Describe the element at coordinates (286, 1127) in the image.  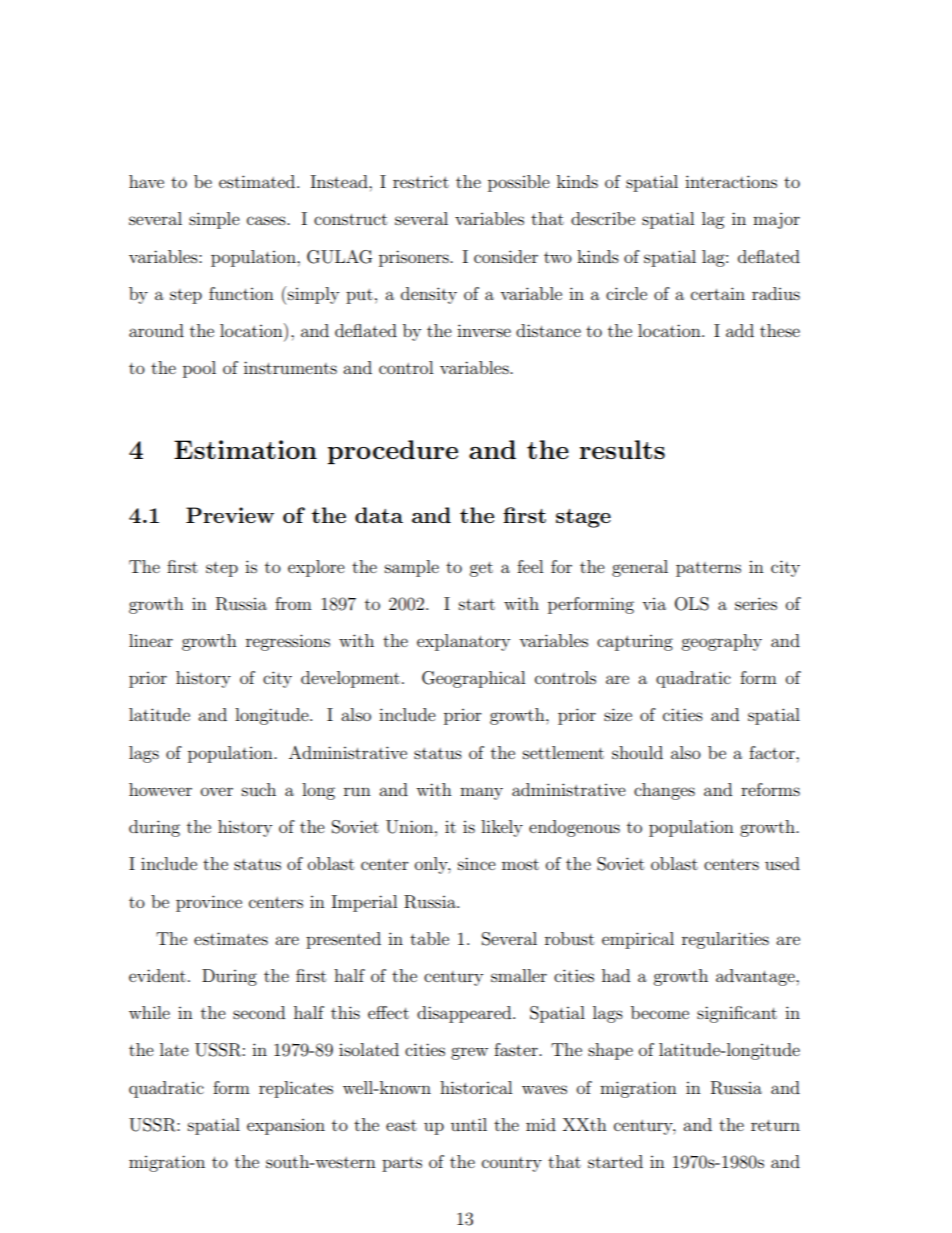
I see `expansion` at that location.
